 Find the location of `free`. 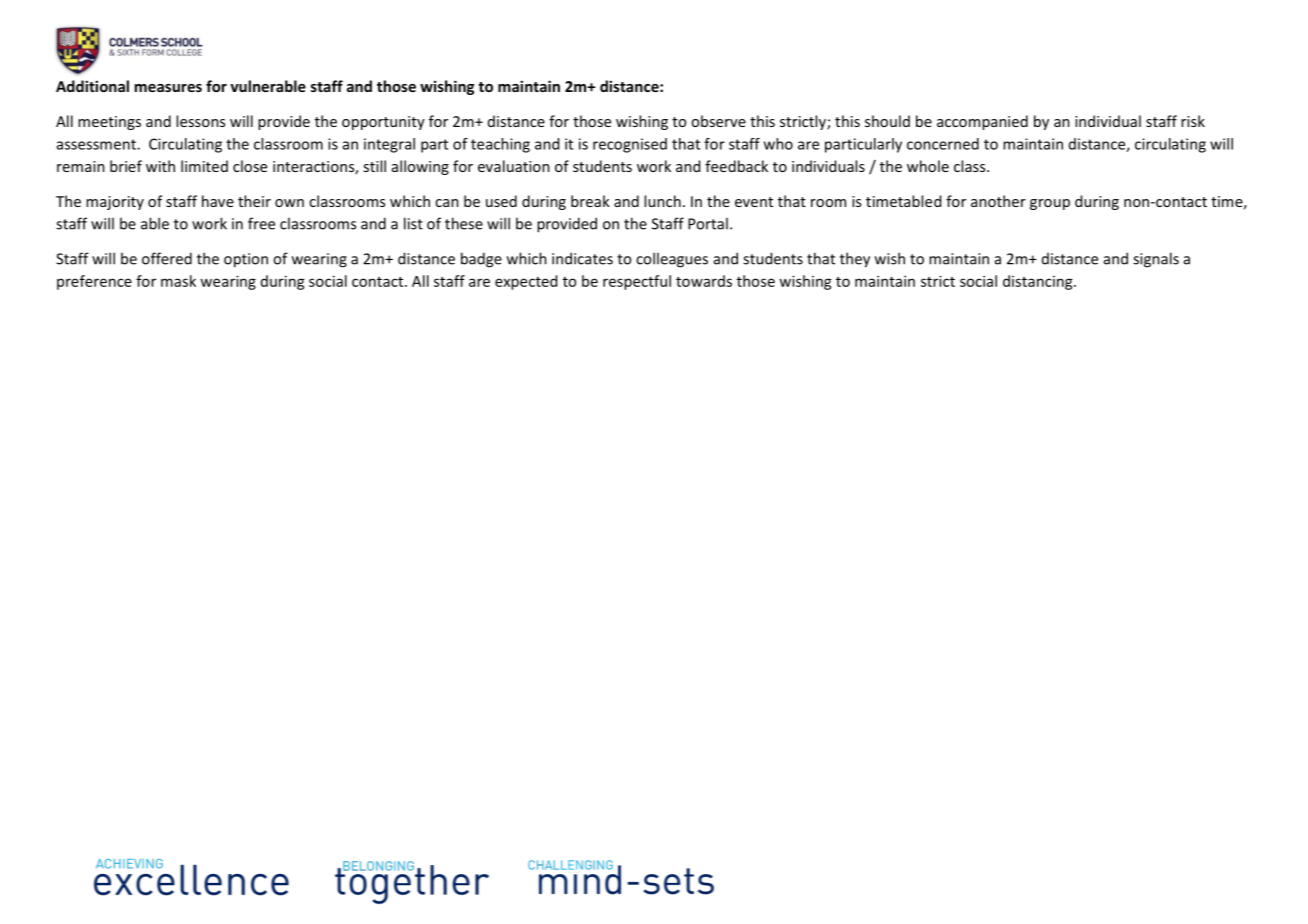

free is located at coordinates (261, 223).
